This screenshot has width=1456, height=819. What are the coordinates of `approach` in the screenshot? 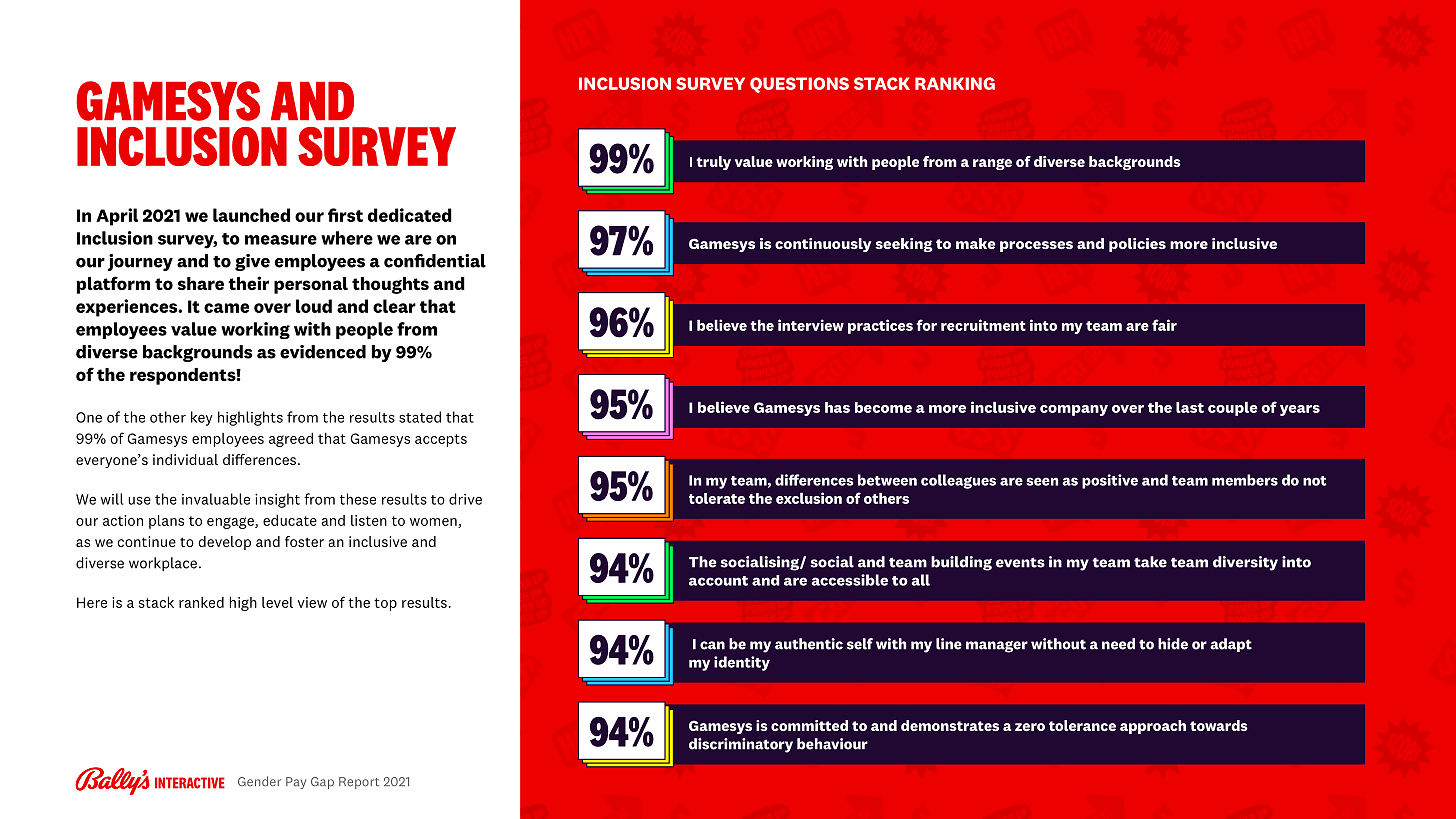 It's located at (1153, 727).
